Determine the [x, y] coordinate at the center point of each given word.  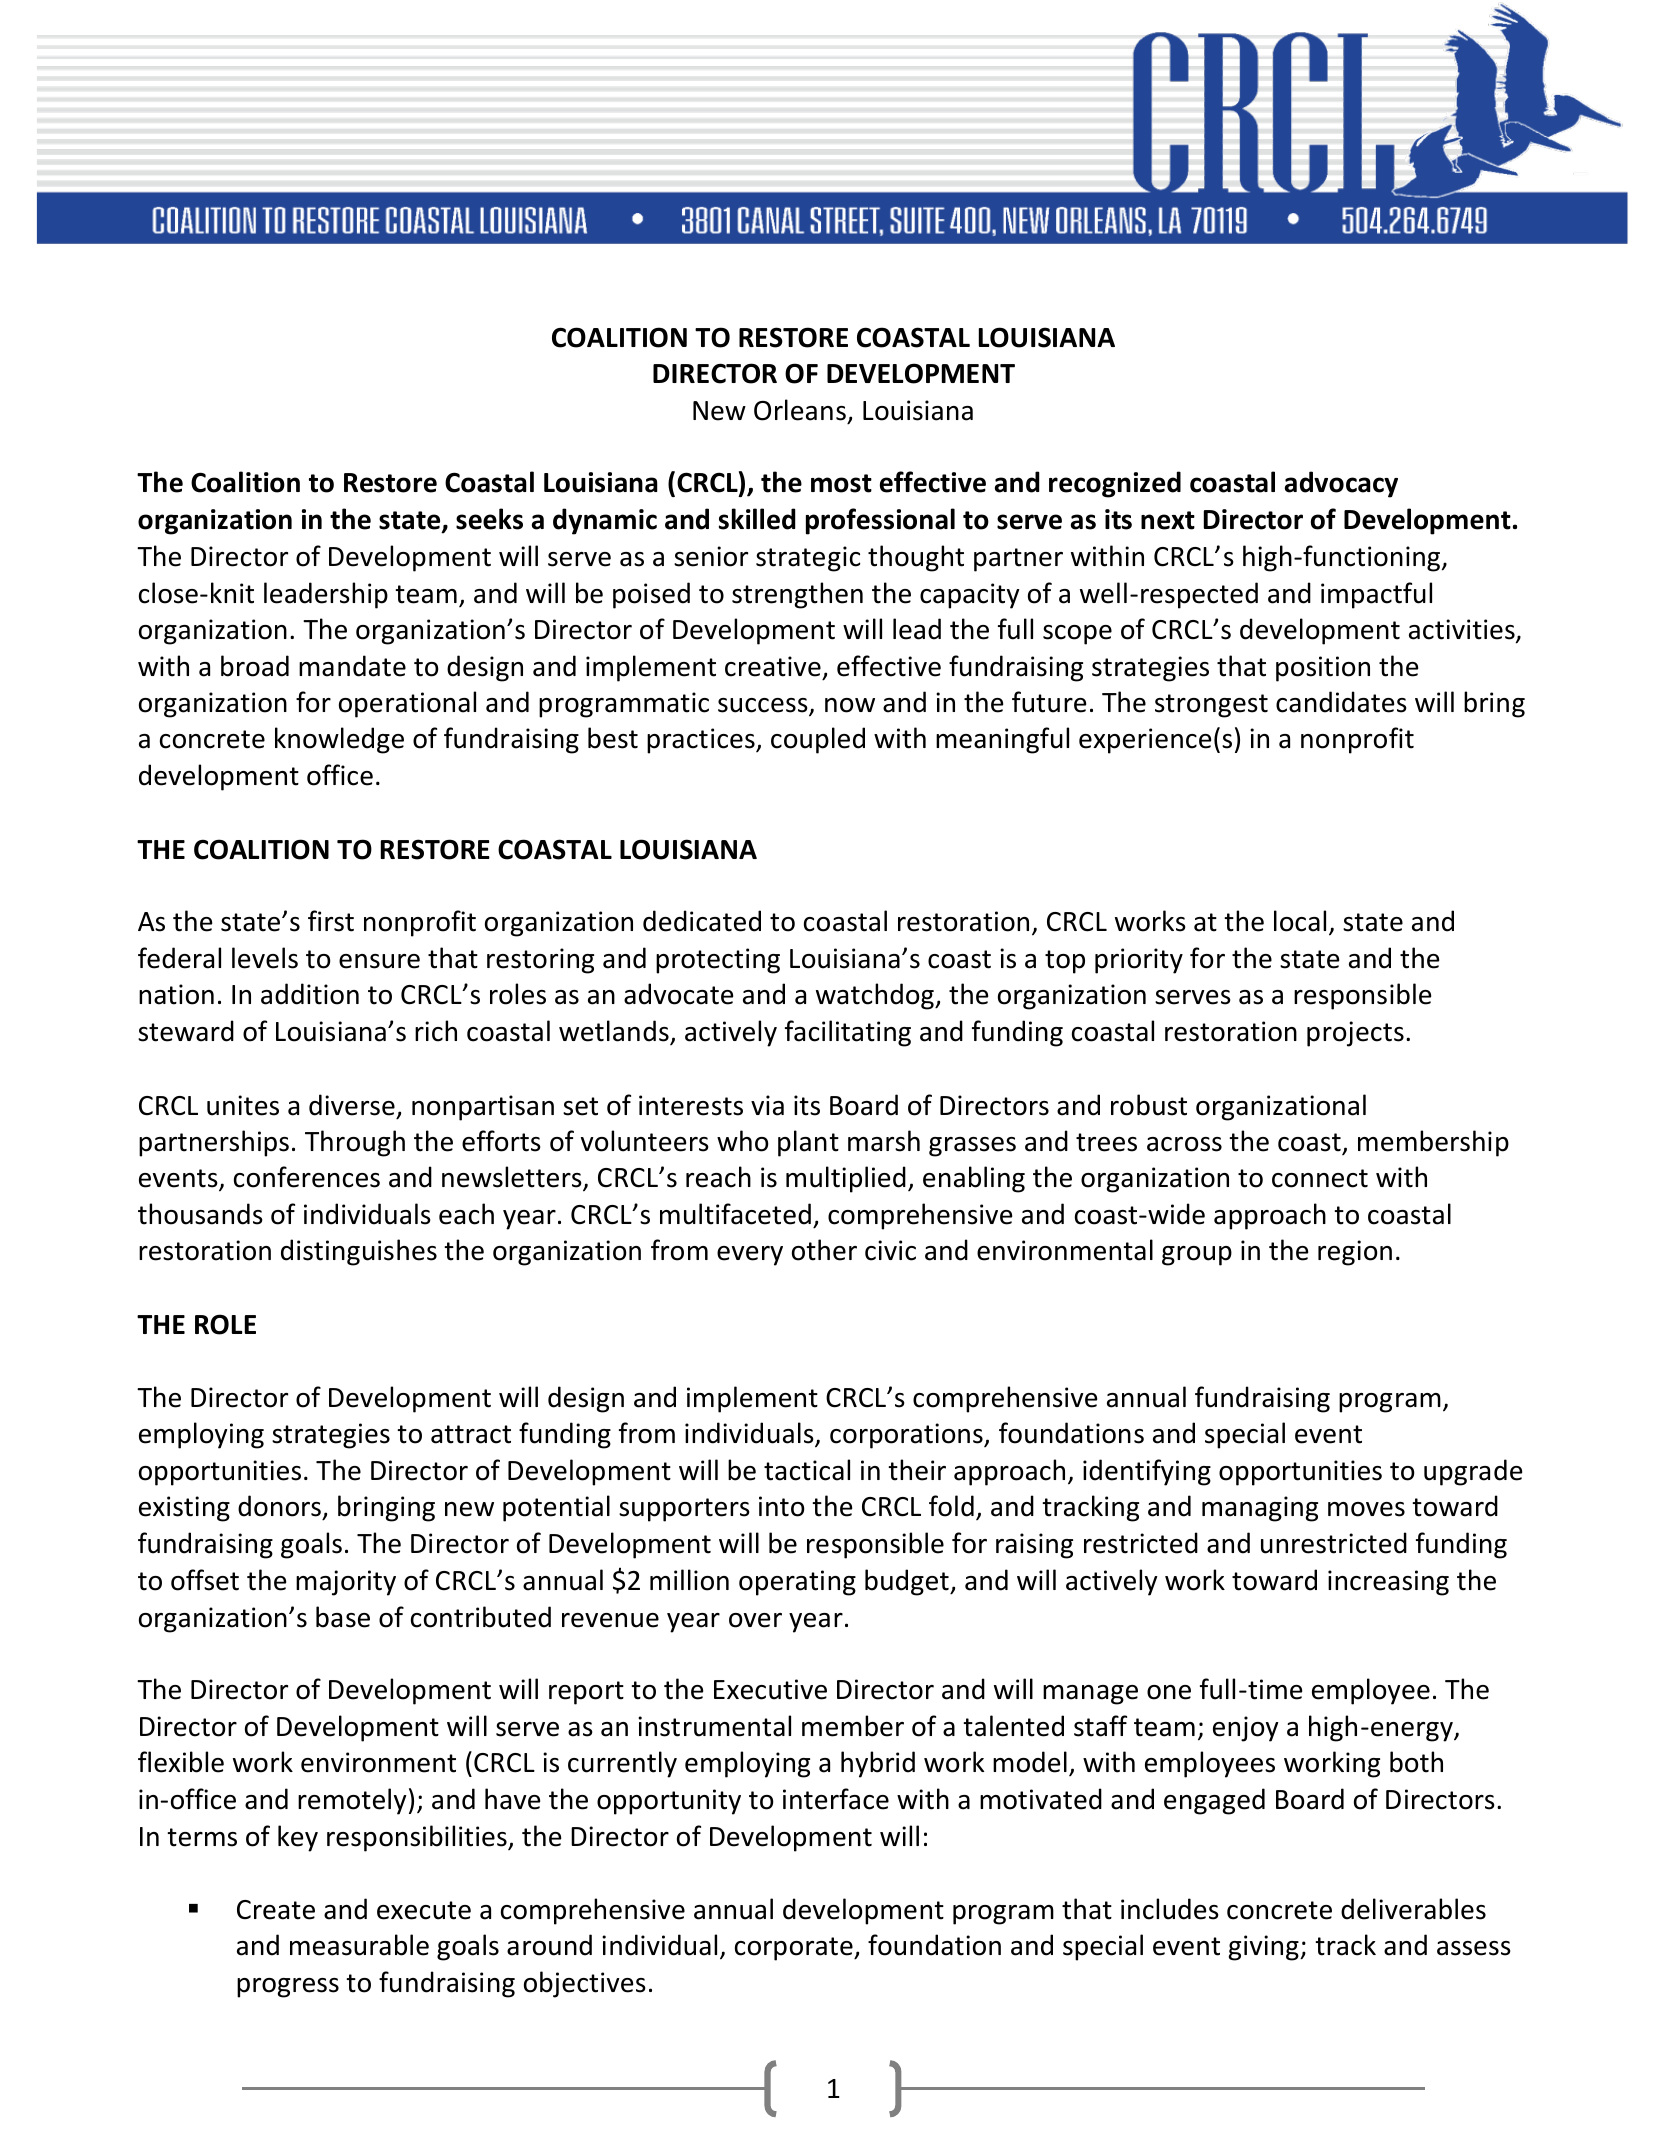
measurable [359, 1945]
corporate [795, 1949]
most [841, 483]
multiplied [846, 1179]
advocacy [1341, 484]
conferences [307, 1177]
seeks [489, 519]
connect [1320, 1178]
